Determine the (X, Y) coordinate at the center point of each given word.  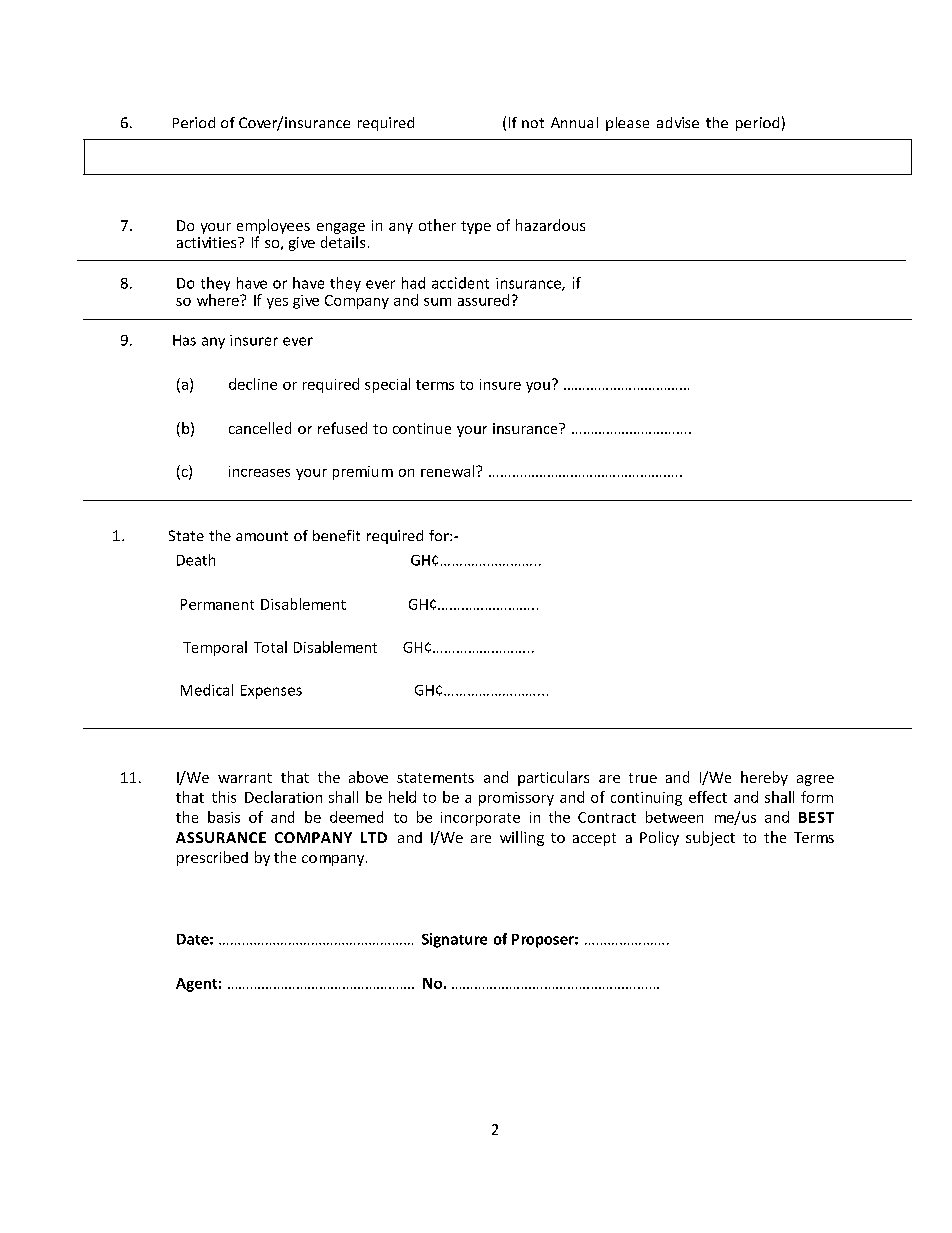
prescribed (212, 858)
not (533, 123)
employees (273, 226)
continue (422, 428)
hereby (764, 778)
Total (270, 647)
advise (678, 122)
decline (253, 384)
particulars (553, 778)
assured (483, 300)
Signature (454, 940)
